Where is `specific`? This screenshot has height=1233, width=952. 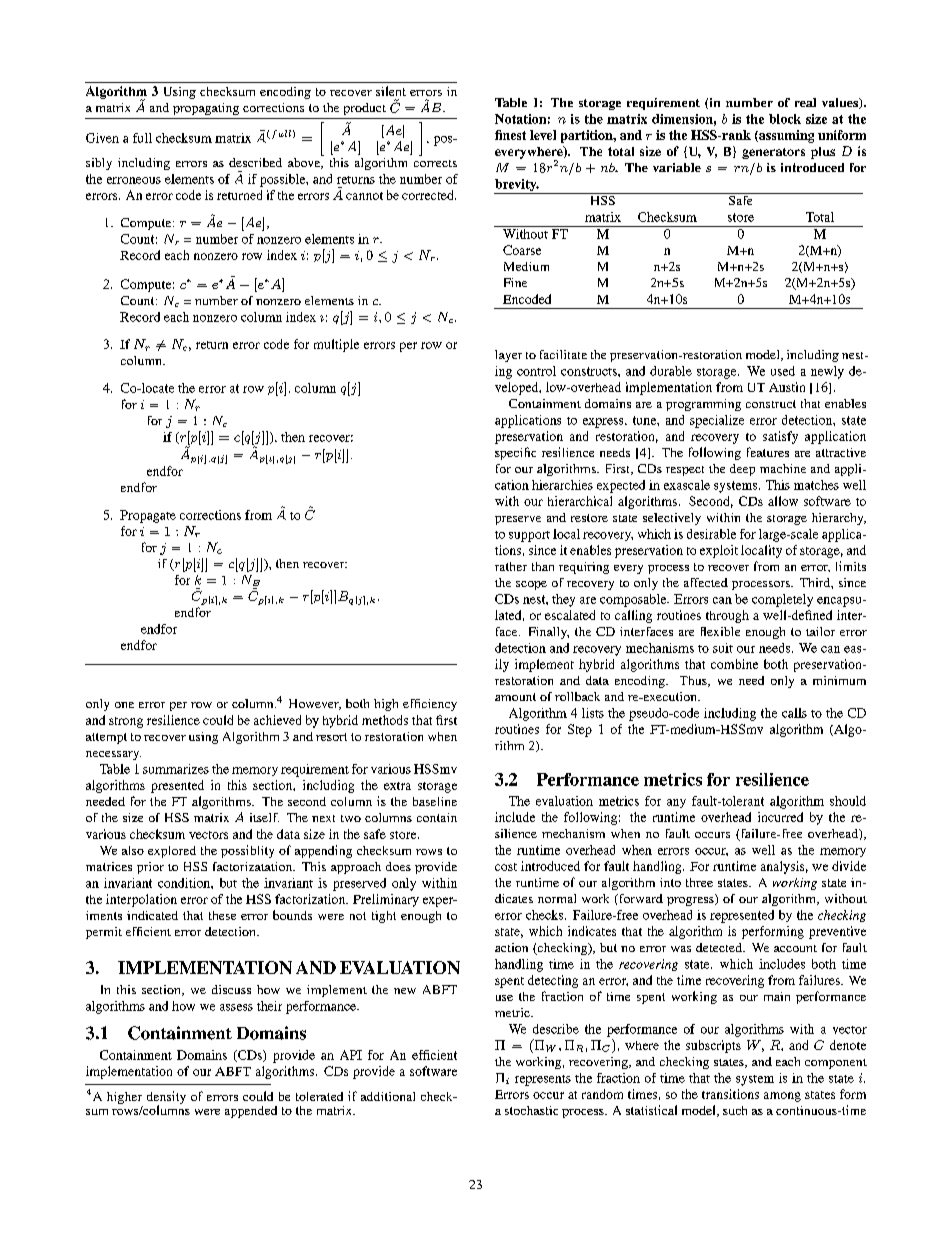 specific is located at coordinates (515, 453).
